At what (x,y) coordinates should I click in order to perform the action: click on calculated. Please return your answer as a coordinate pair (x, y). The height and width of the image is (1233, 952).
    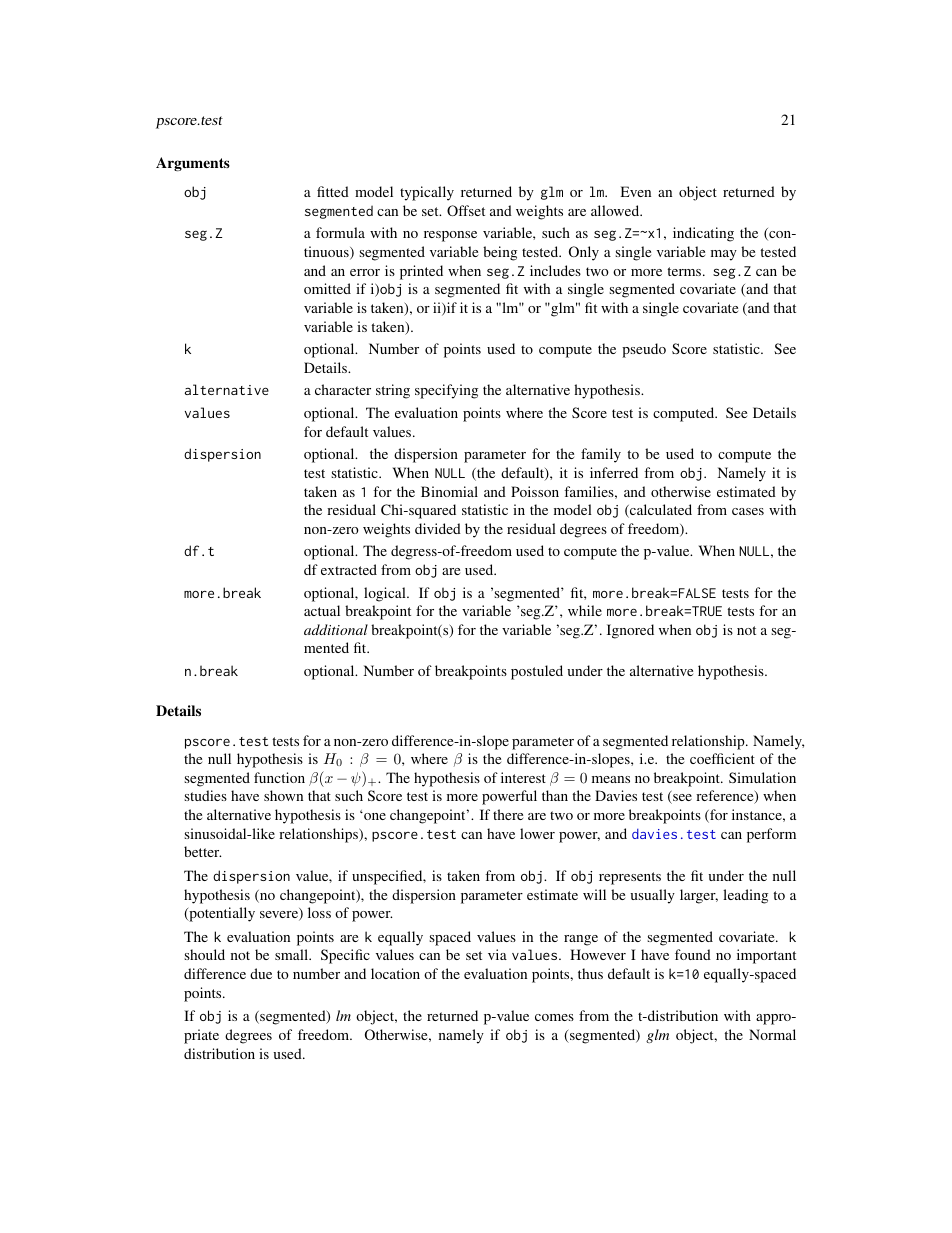
    Looking at the image, I should click on (660, 511).
